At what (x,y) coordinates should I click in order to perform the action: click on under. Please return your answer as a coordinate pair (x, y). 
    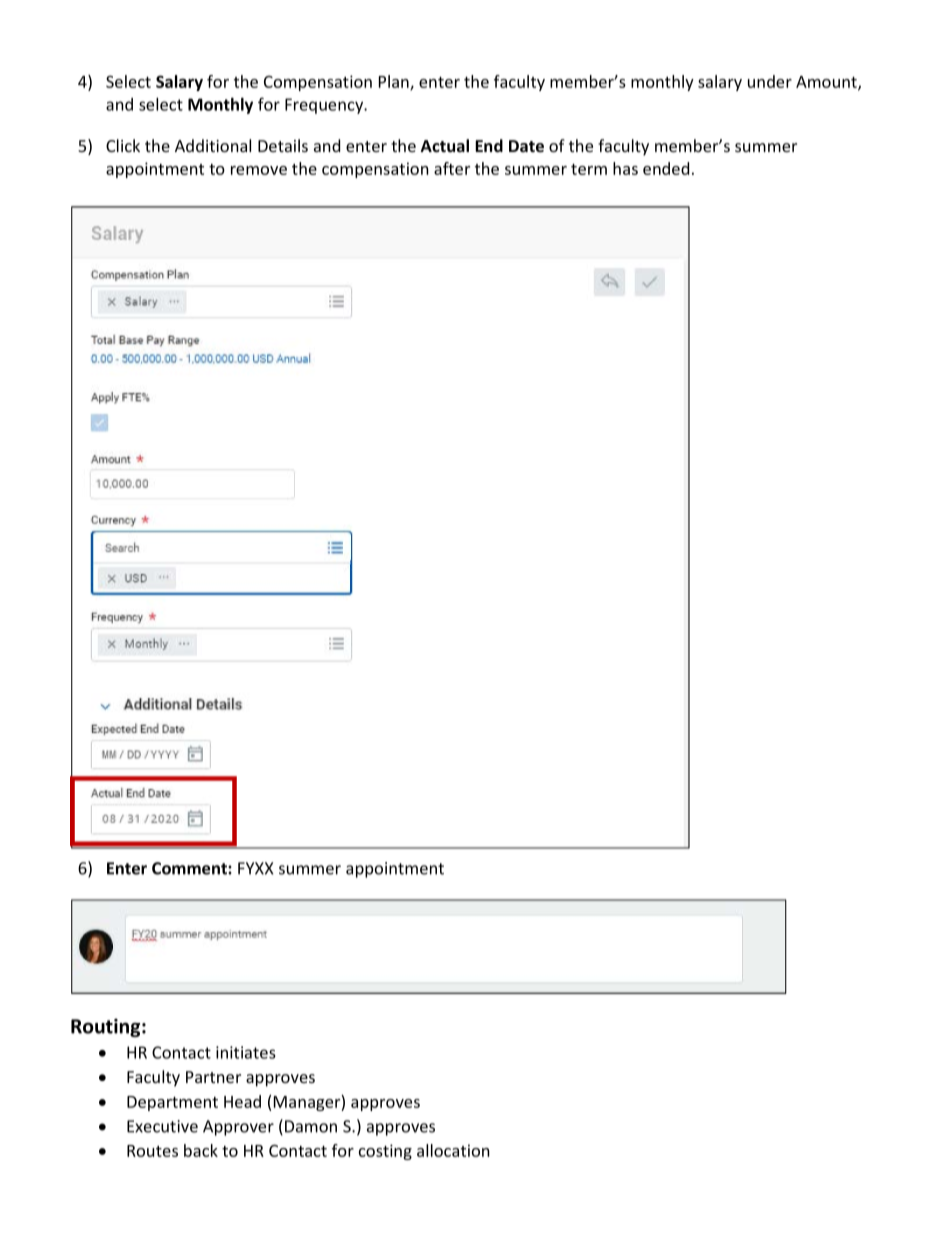
    Looking at the image, I should click on (770, 81).
